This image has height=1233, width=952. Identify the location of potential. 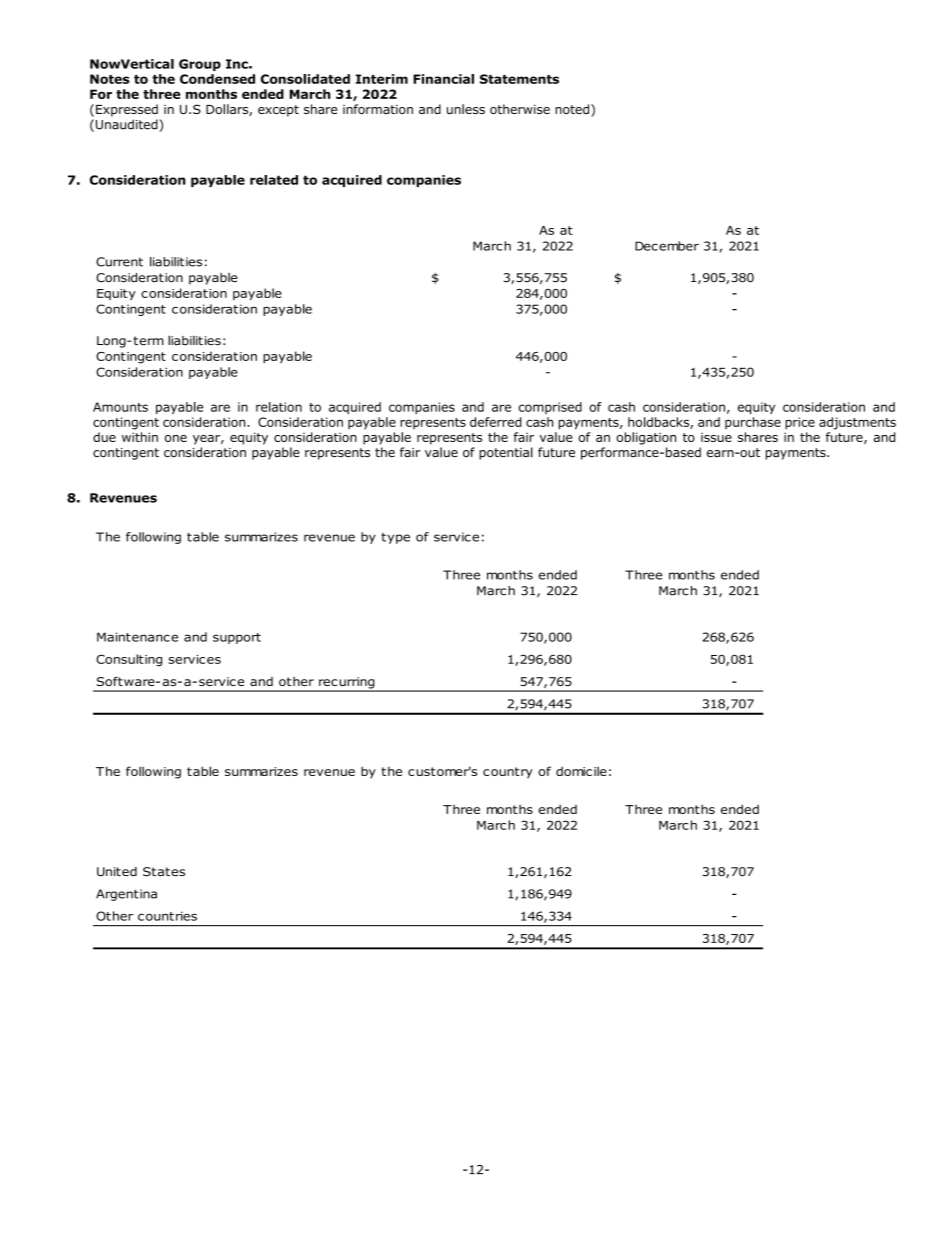
(506, 453).
